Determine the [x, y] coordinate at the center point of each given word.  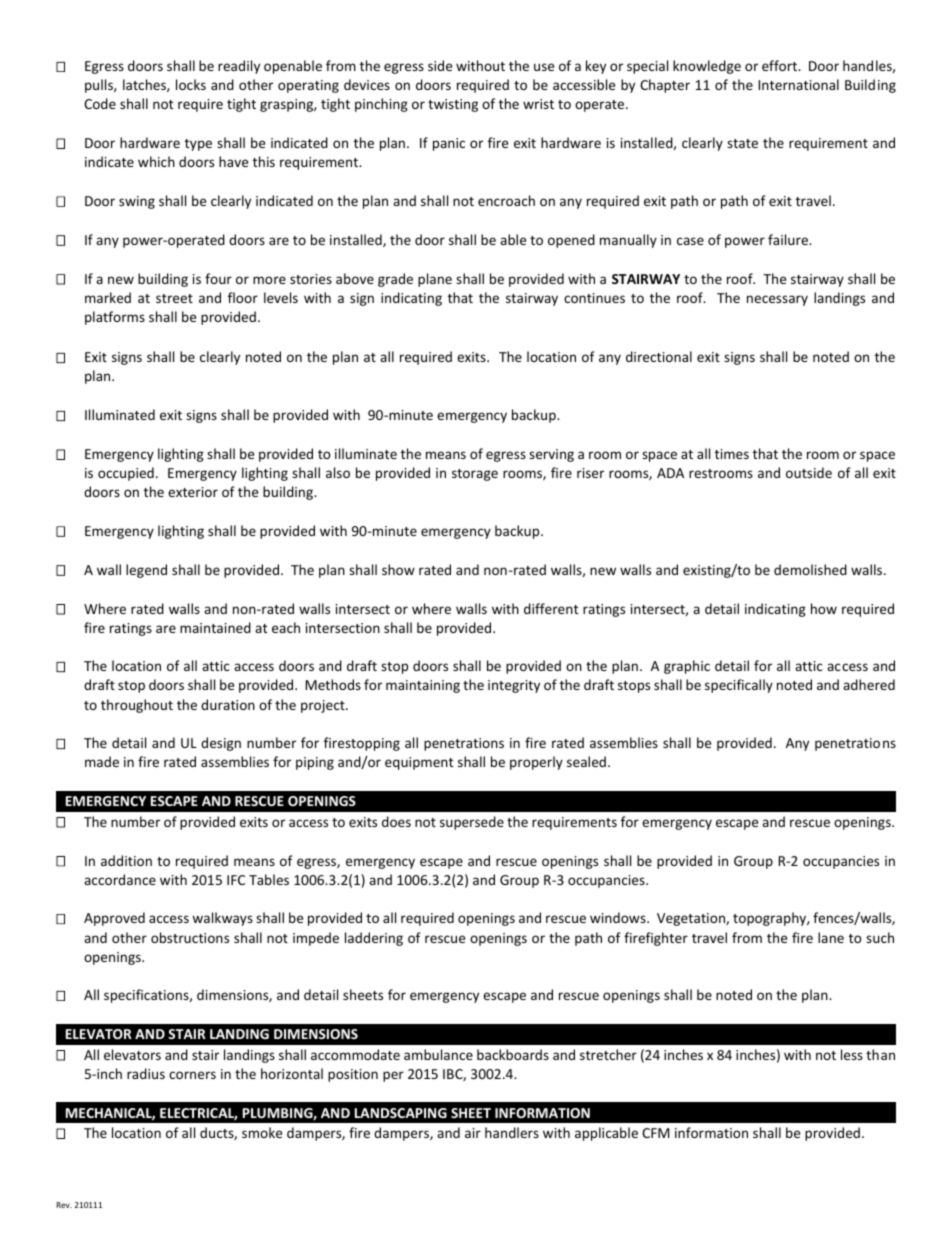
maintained [215, 627]
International [798, 84]
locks [191, 84]
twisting [453, 105]
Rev [64, 1205]
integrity [514, 686]
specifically [739, 686]
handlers [512, 1132]
